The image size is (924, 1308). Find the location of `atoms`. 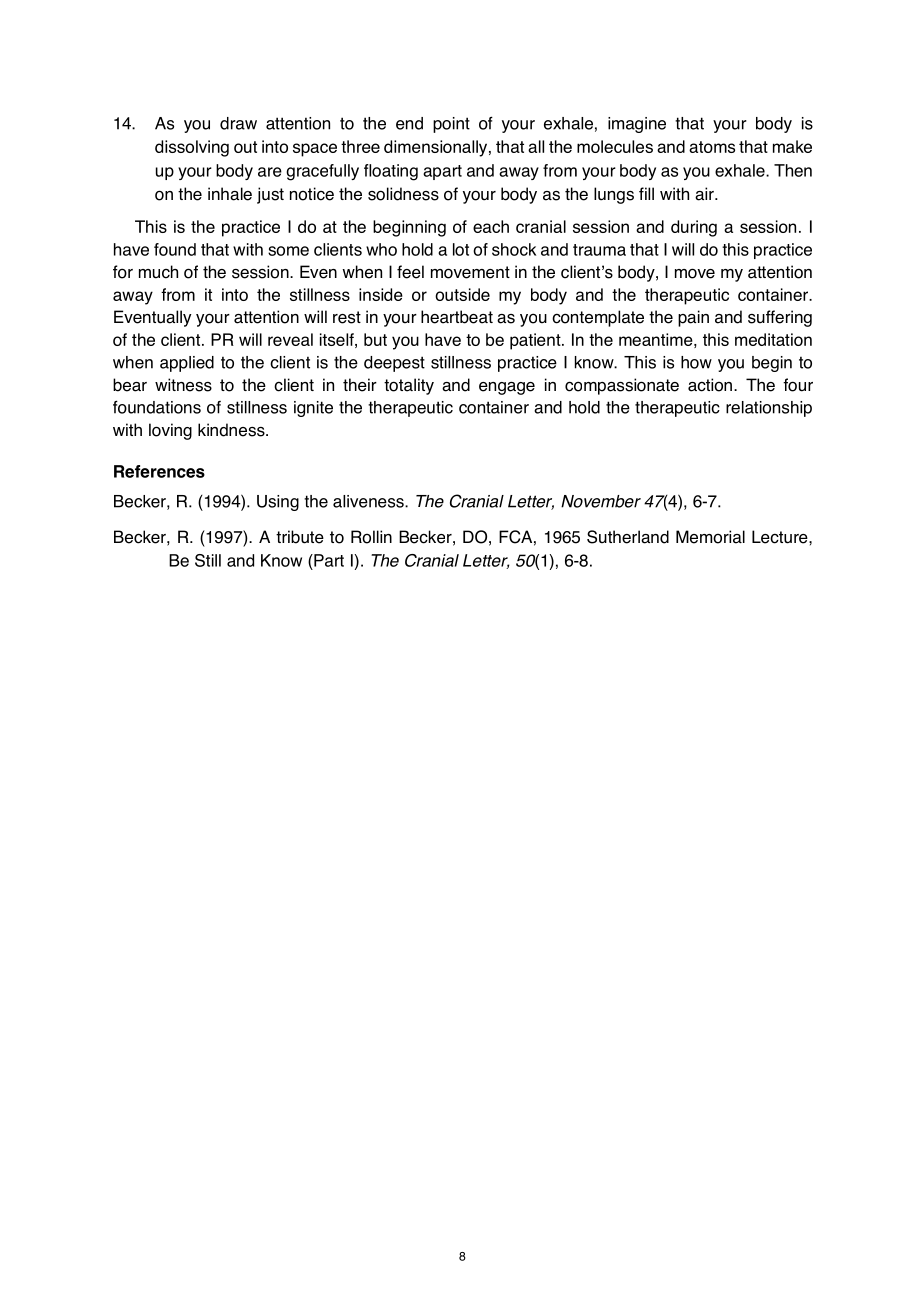

atoms is located at coordinates (712, 147).
